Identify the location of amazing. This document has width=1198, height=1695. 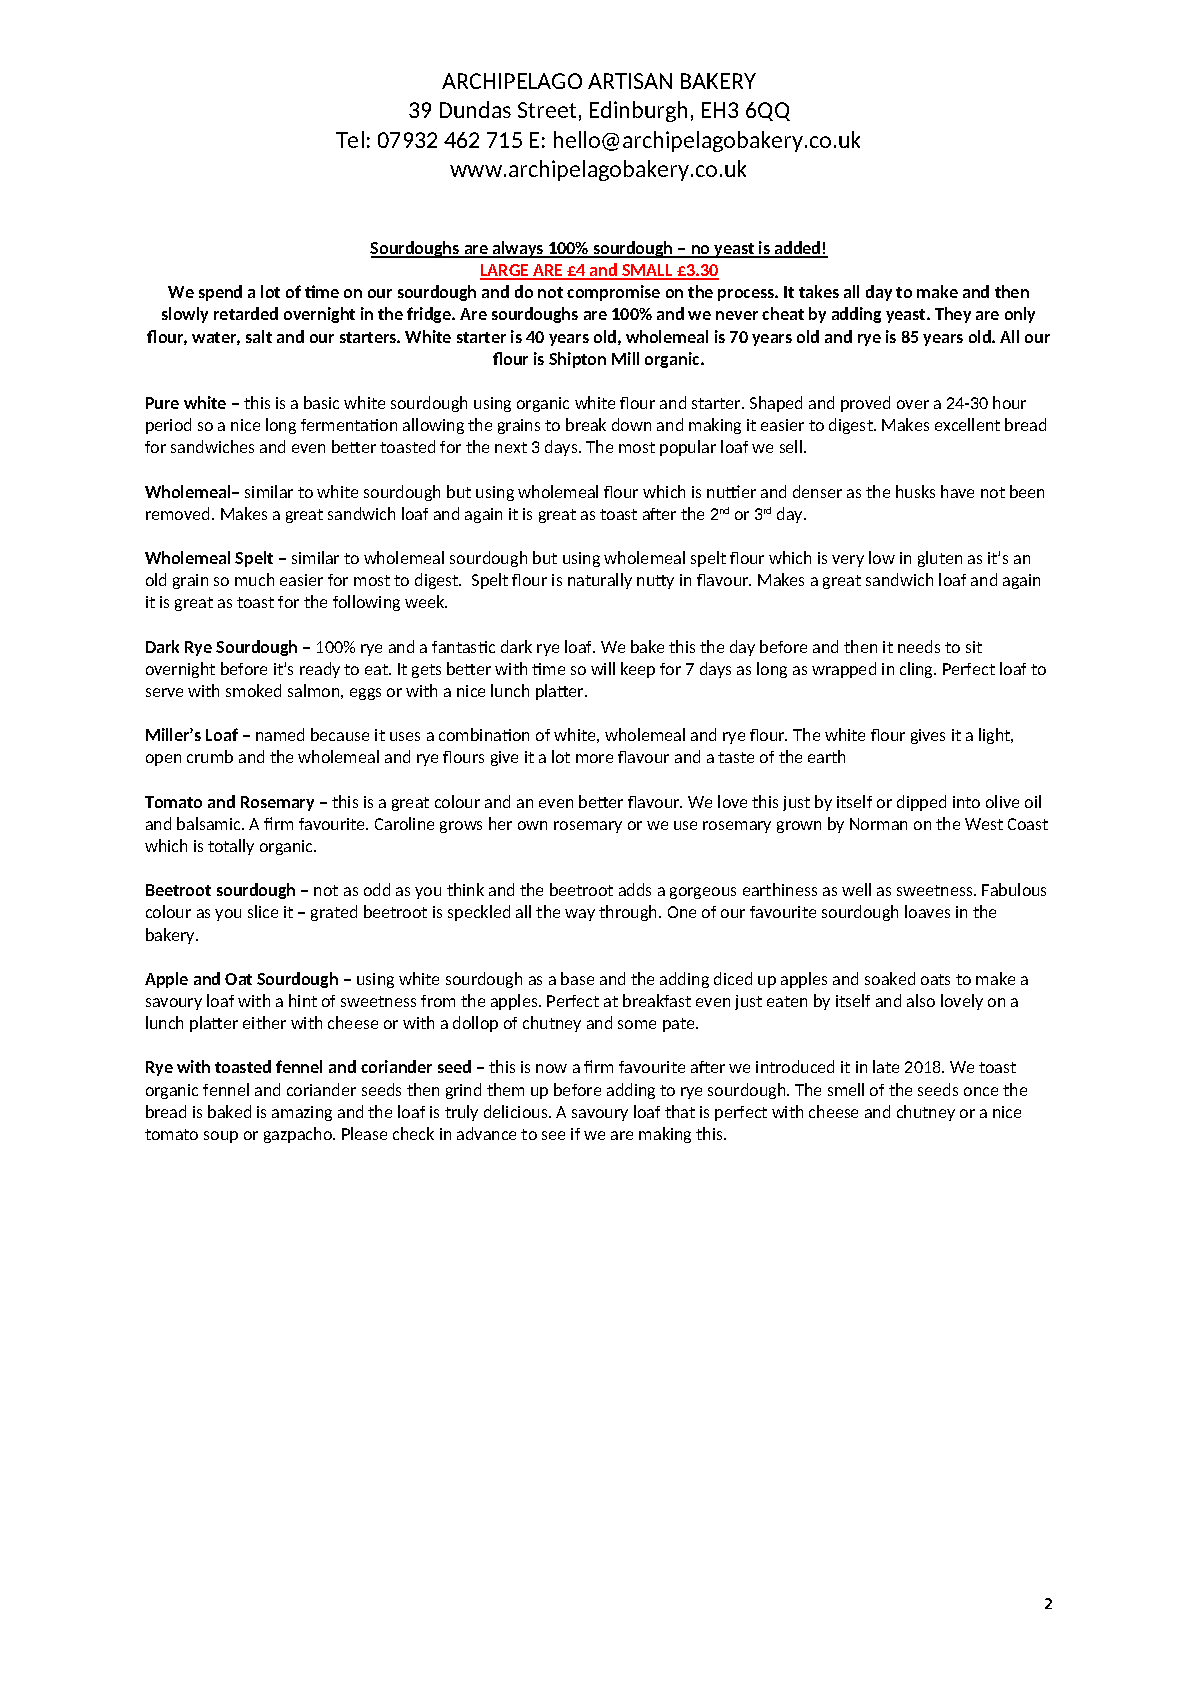
(302, 1113).
